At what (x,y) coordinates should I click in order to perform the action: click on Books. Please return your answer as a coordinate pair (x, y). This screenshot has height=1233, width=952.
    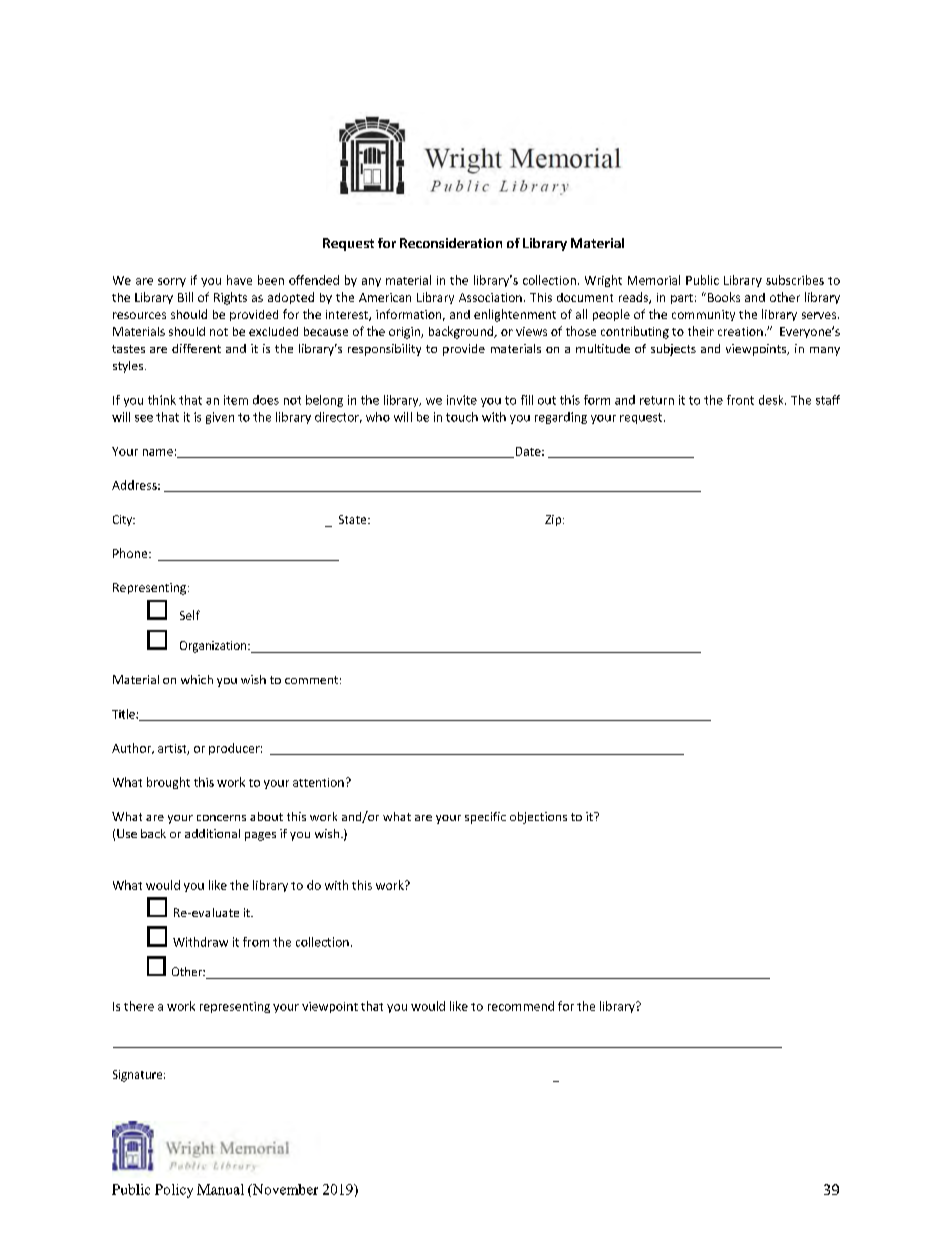
    Looking at the image, I should click on (722, 297).
